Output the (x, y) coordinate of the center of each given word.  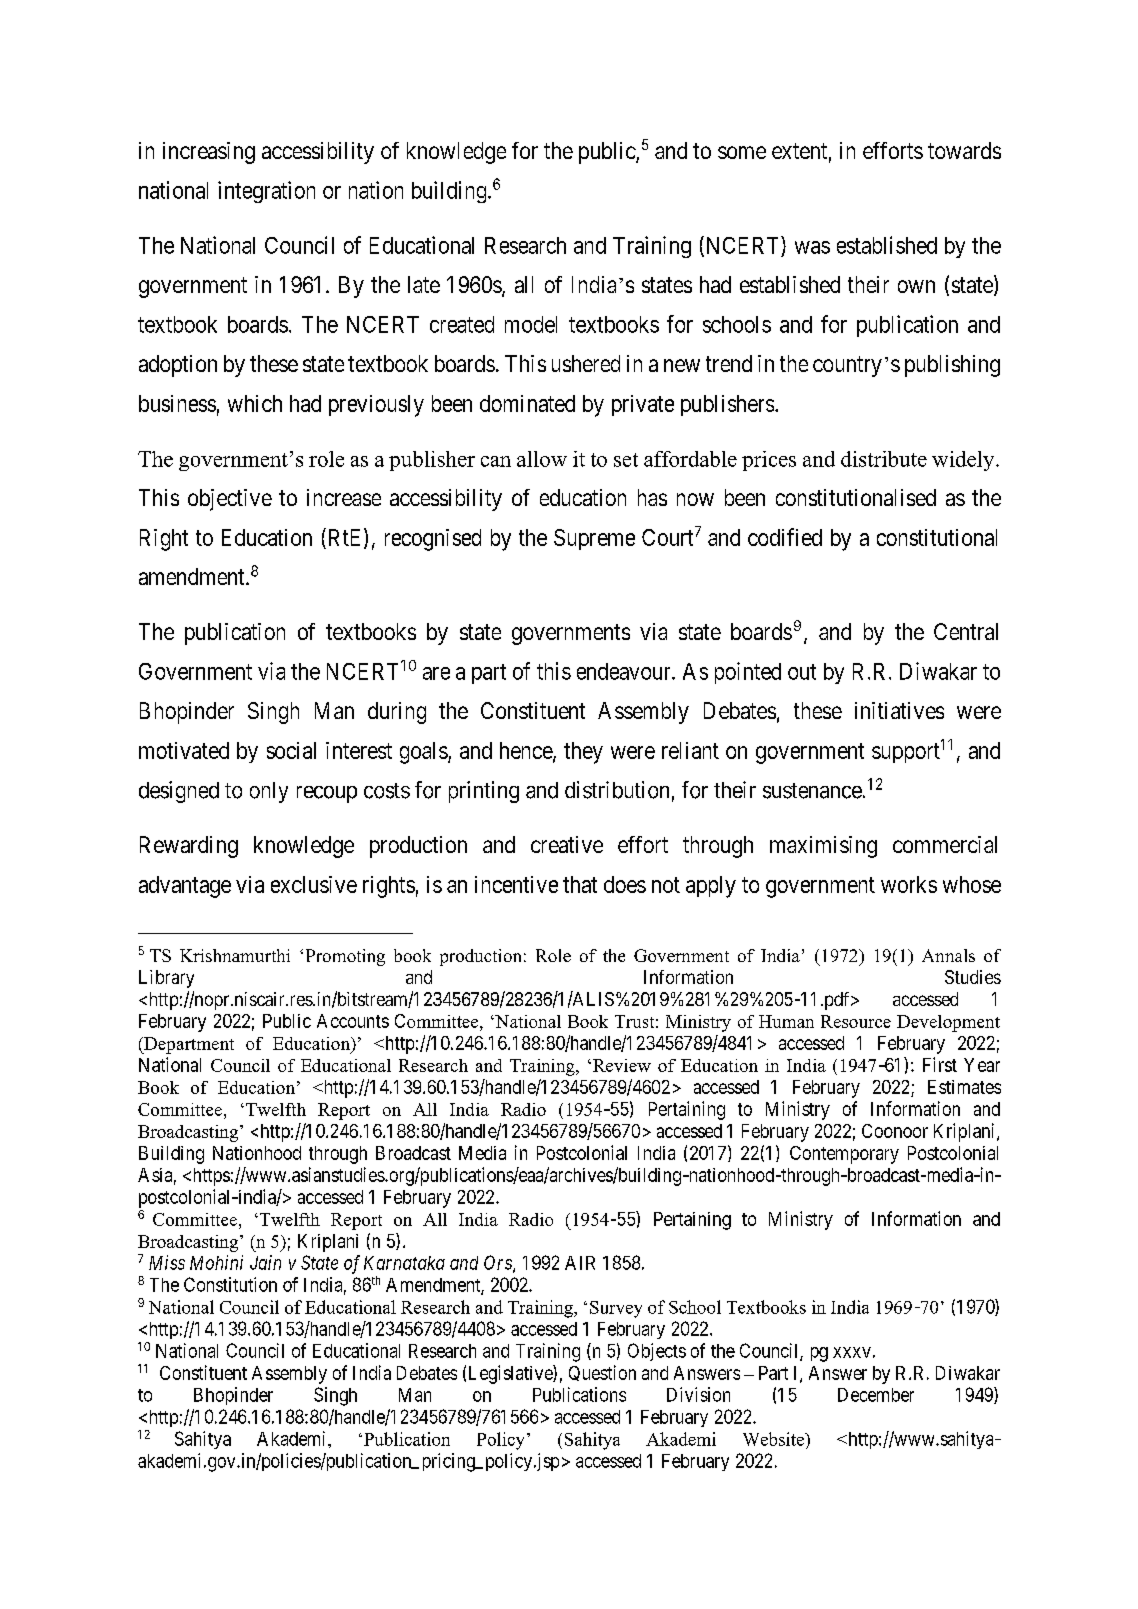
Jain (265, 1262)
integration (266, 192)
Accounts (353, 1021)
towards (964, 150)
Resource (856, 1021)
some (742, 152)
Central (966, 631)
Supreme (594, 539)
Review (622, 1065)
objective (230, 500)
